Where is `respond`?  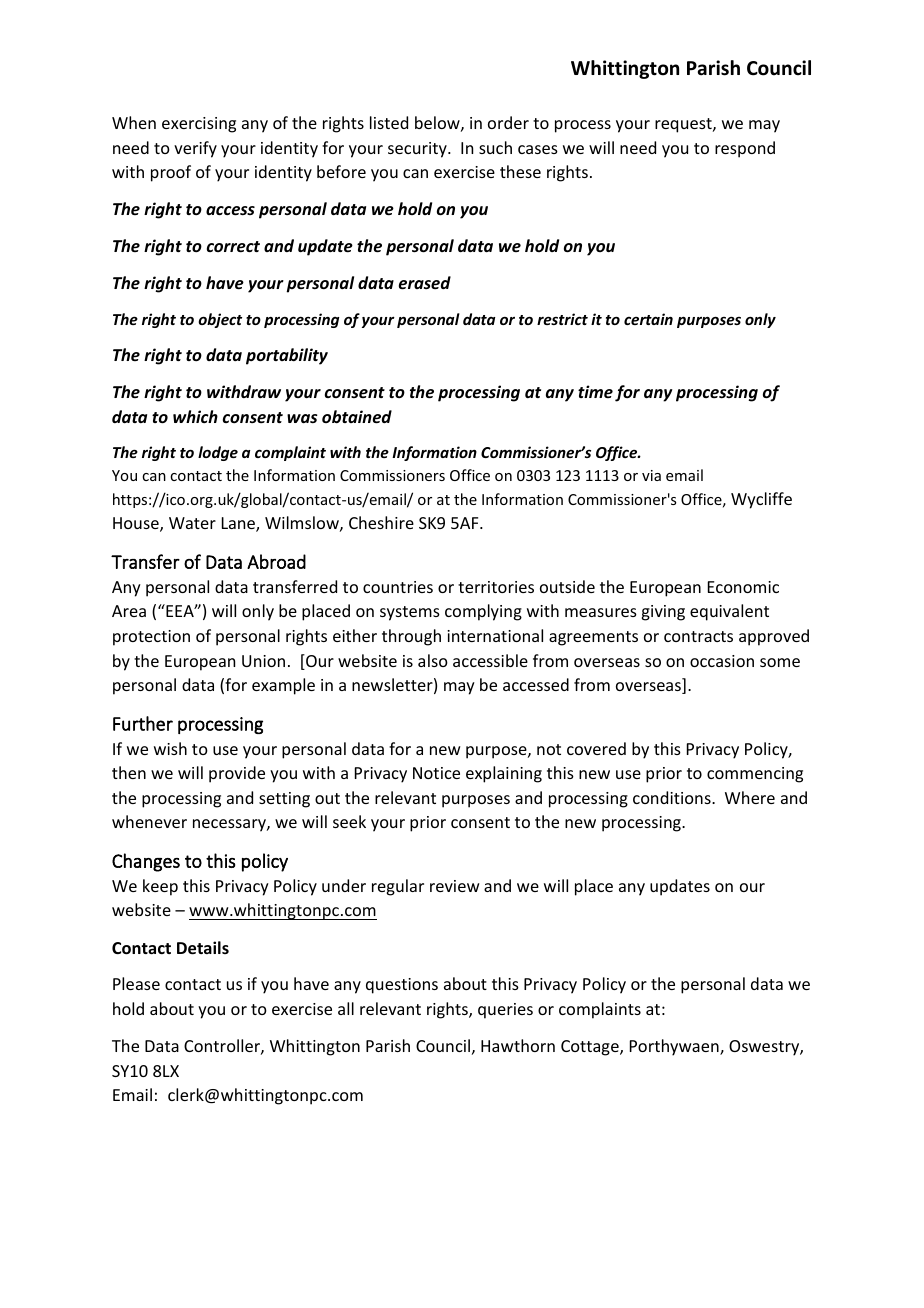 respond is located at coordinates (745, 149).
